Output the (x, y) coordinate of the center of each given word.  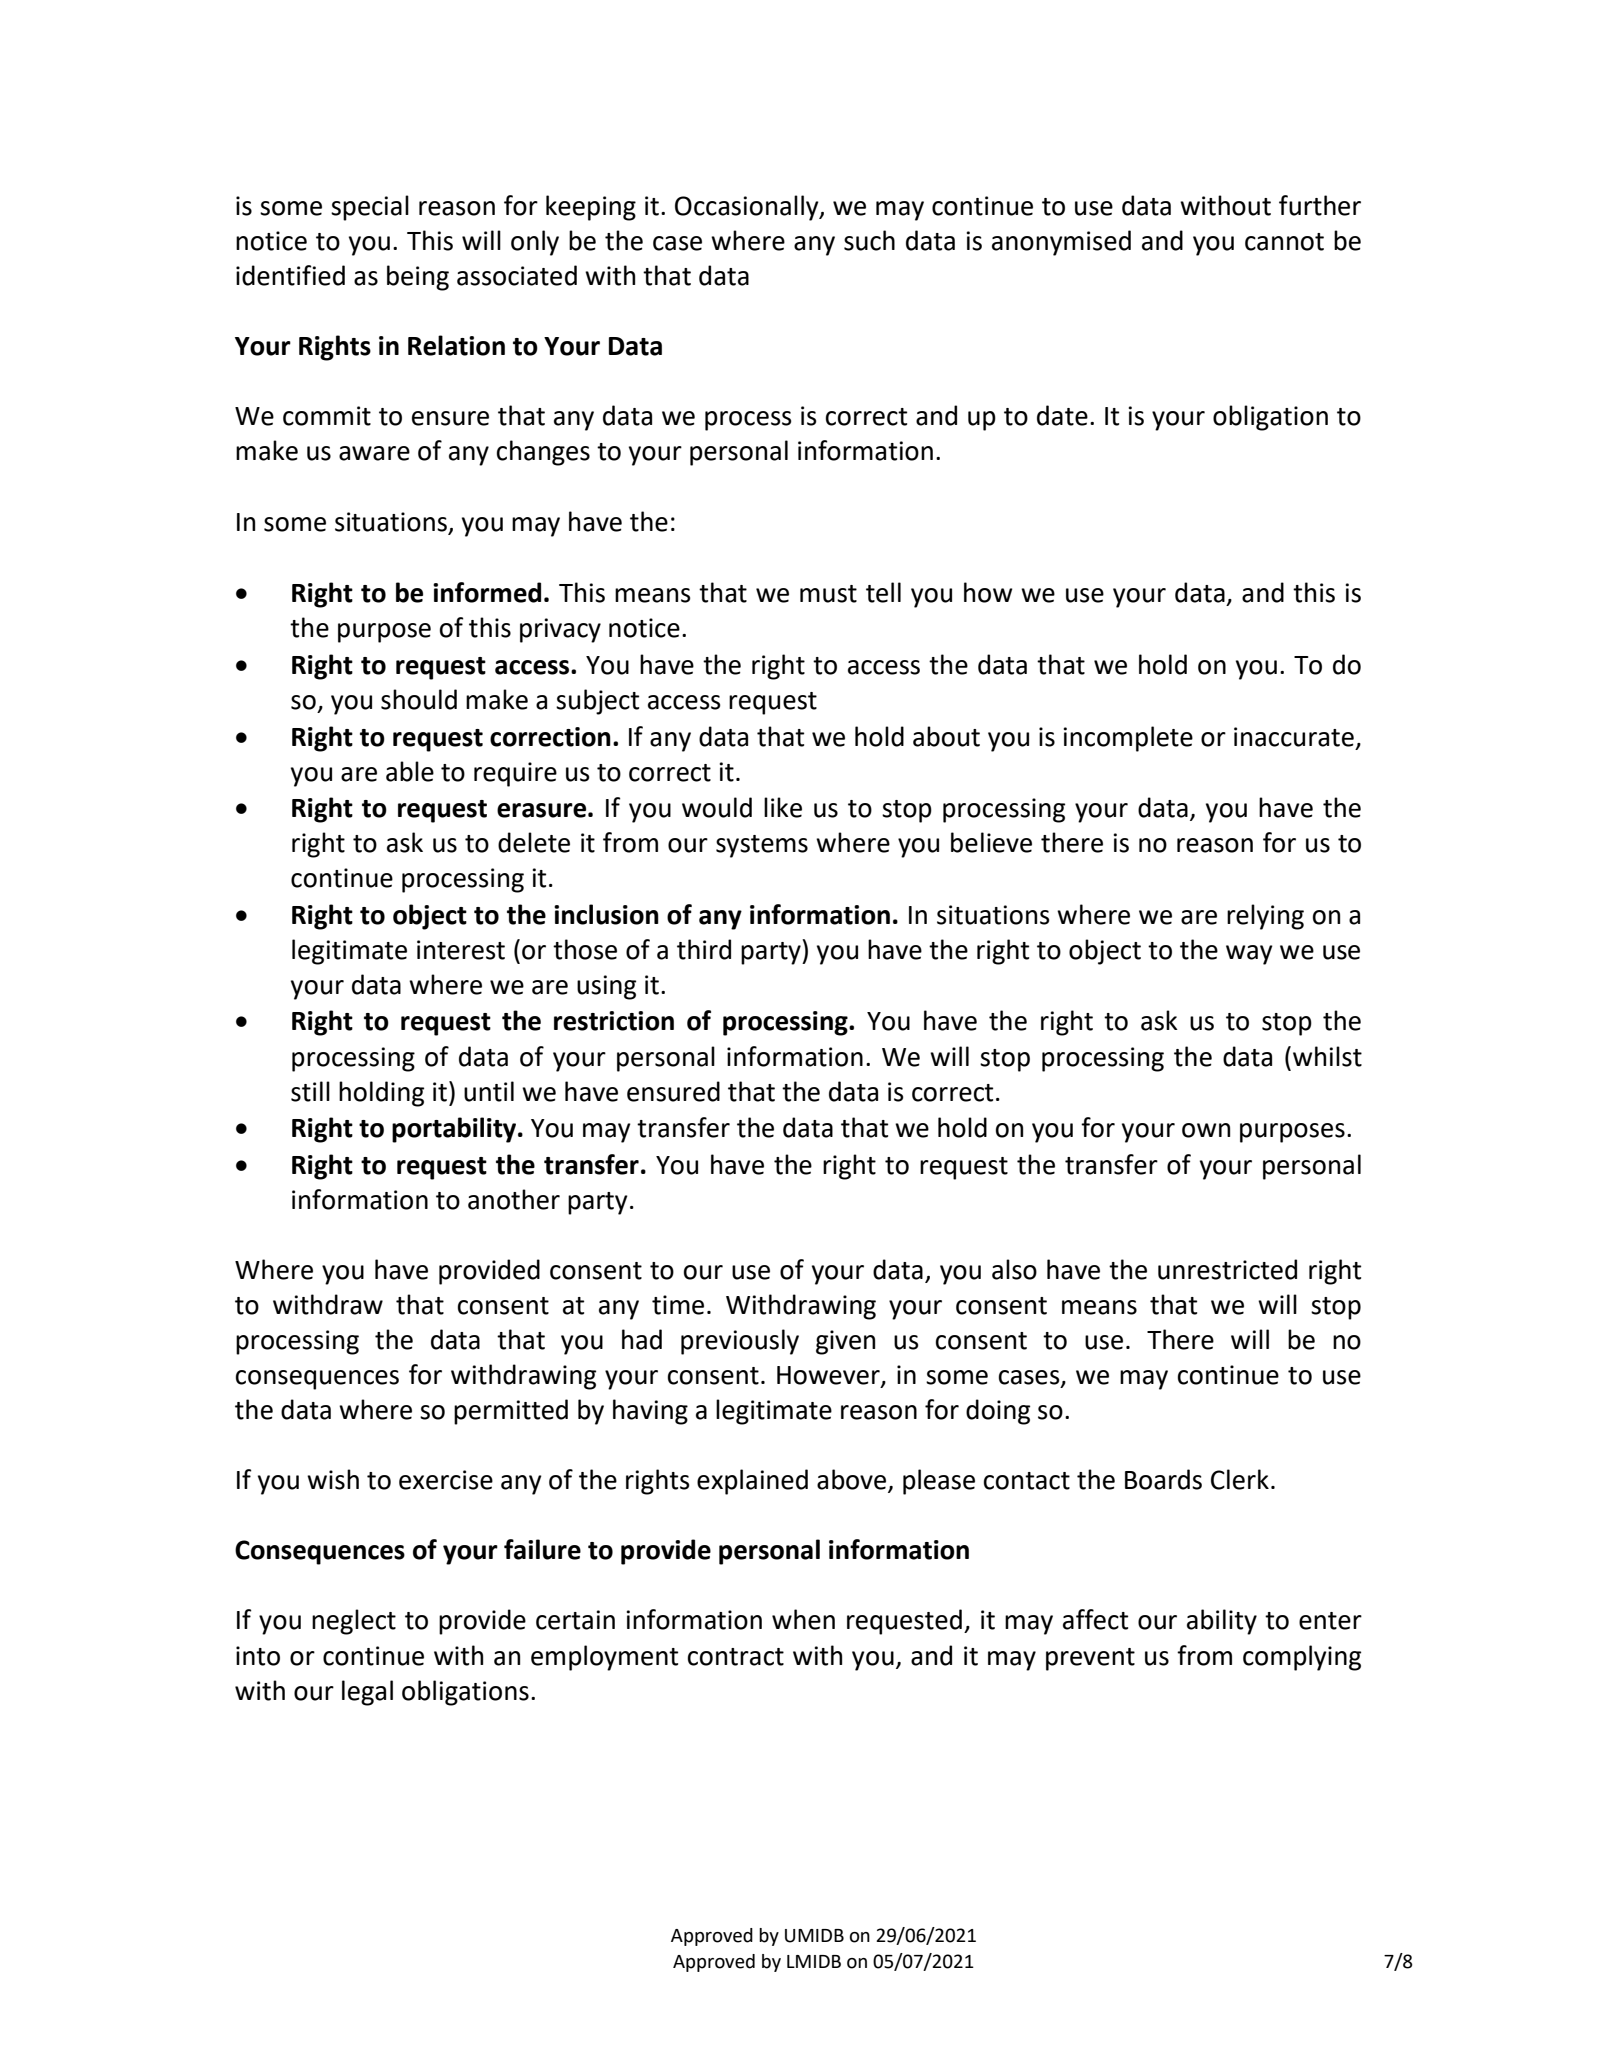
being (418, 278)
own (1206, 1130)
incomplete (1128, 739)
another (514, 1199)
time (678, 1305)
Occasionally (748, 208)
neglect (354, 1622)
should (419, 699)
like (783, 807)
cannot (1284, 242)
